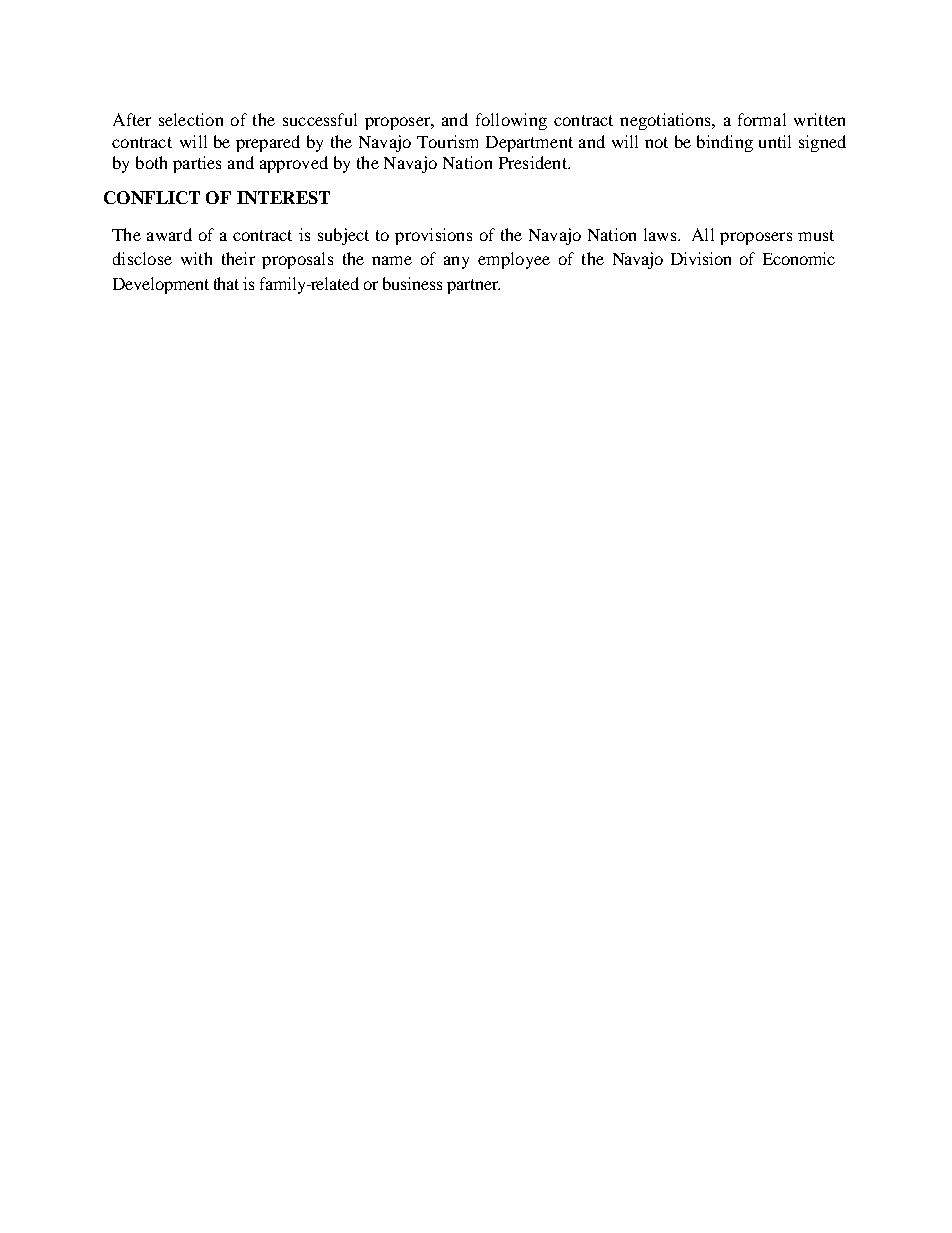 The image size is (952, 1233). What do you see at coordinates (725, 143) in the screenshot?
I see `binding` at bounding box center [725, 143].
